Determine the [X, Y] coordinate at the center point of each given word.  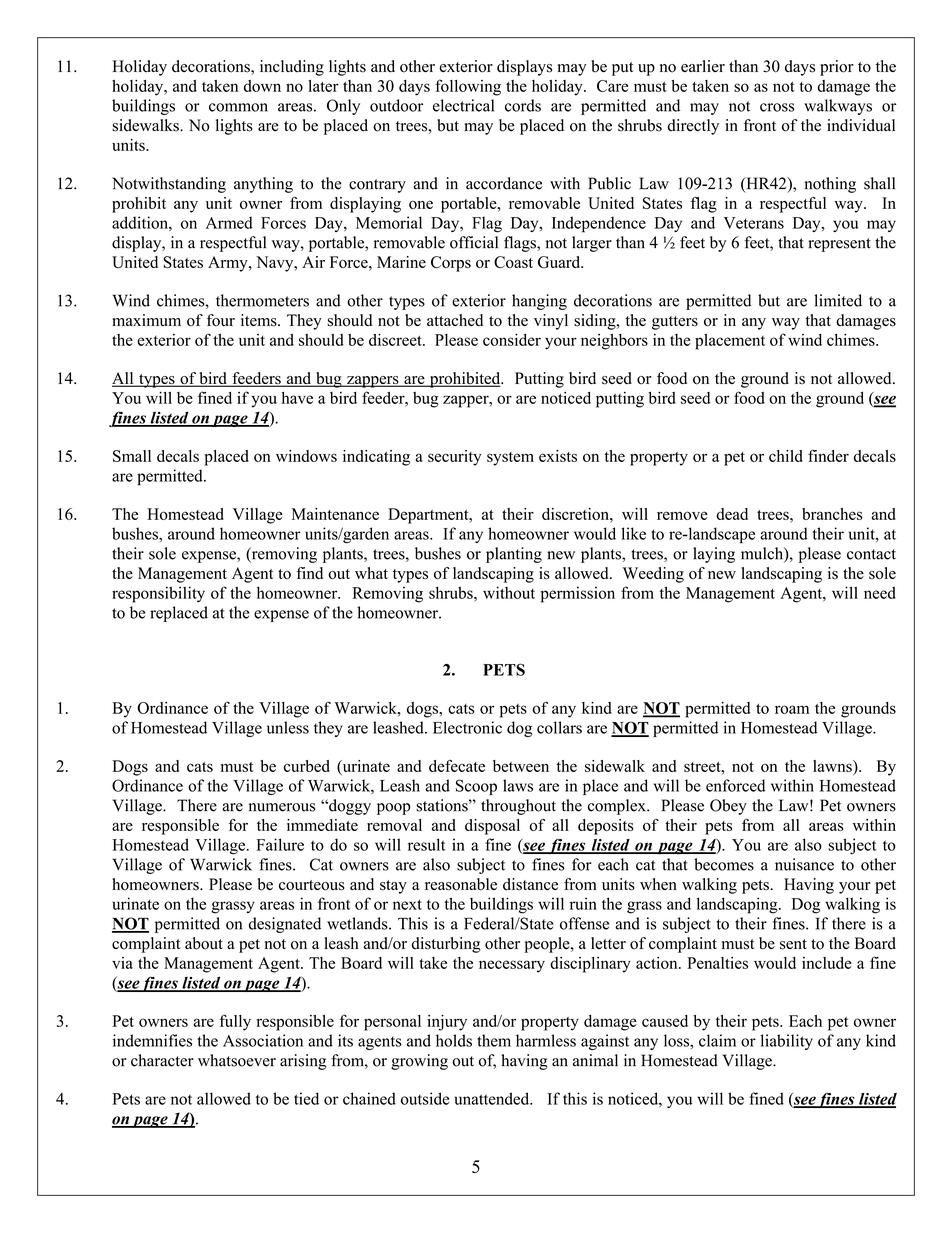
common [238, 107]
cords [523, 105]
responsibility [158, 594]
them [494, 1040]
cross [777, 107]
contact [871, 554]
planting [514, 555]
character [162, 1060]
